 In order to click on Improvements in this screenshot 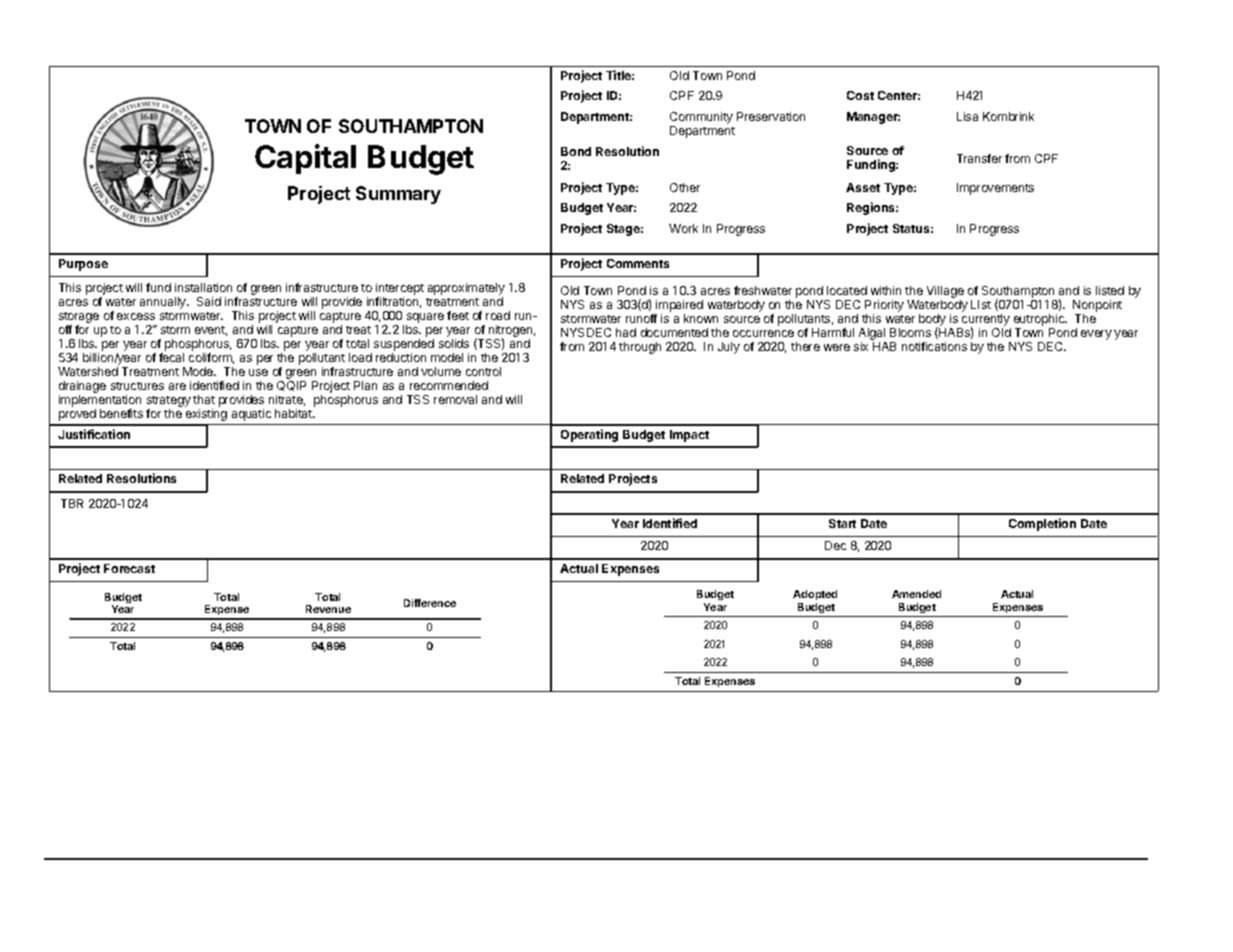, I will do `click(995, 189)`.
